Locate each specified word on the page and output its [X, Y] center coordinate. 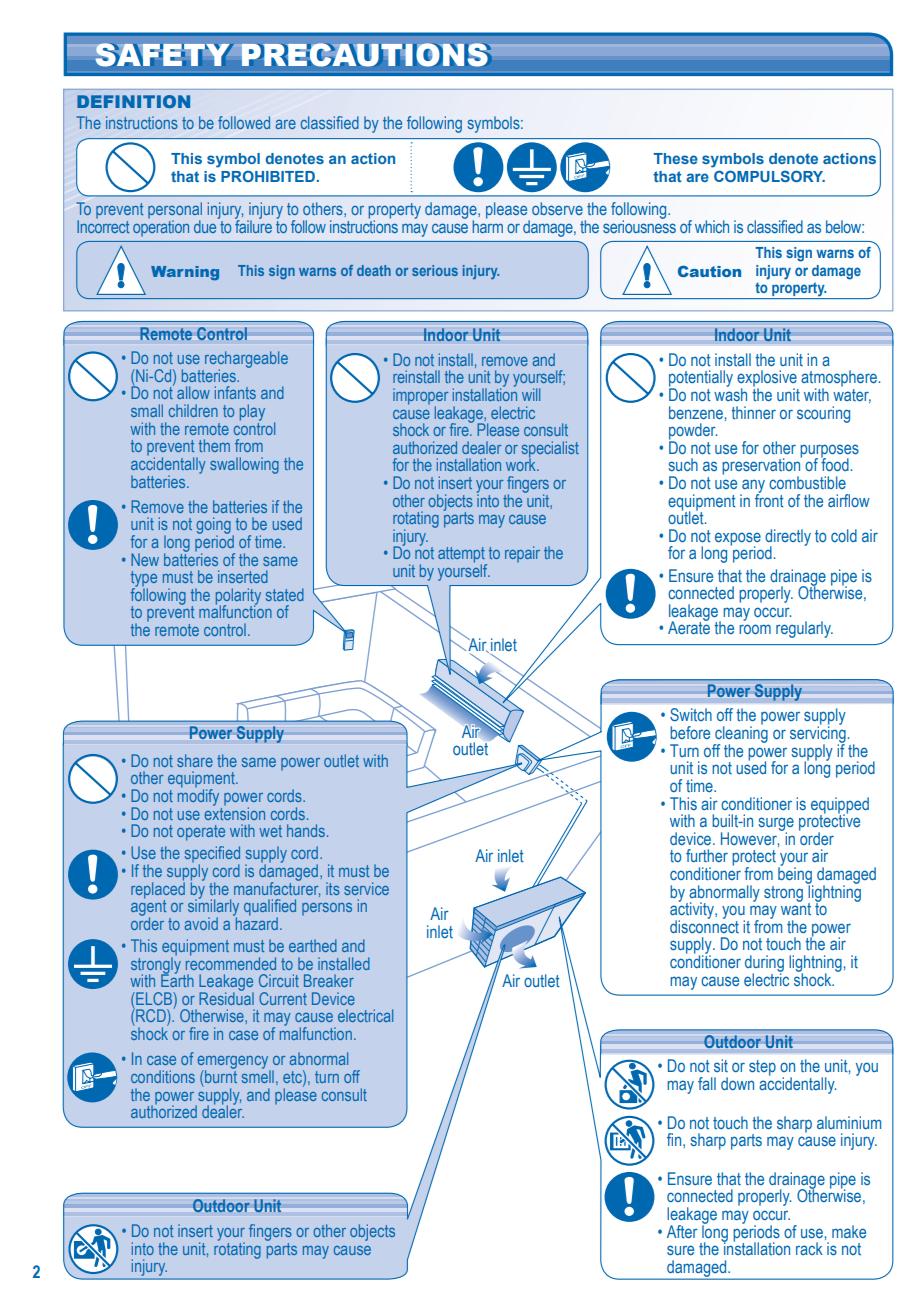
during [764, 964]
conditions [163, 1076]
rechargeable [246, 360]
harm [487, 225]
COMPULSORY [769, 176]
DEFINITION [133, 101]
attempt [462, 556]
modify [198, 796]
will [531, 394]
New [145, 559]
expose [738, 540]
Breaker [329, 980]
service [366, 888]
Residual [226, 997]
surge [776, 825]
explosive [767, 379]
